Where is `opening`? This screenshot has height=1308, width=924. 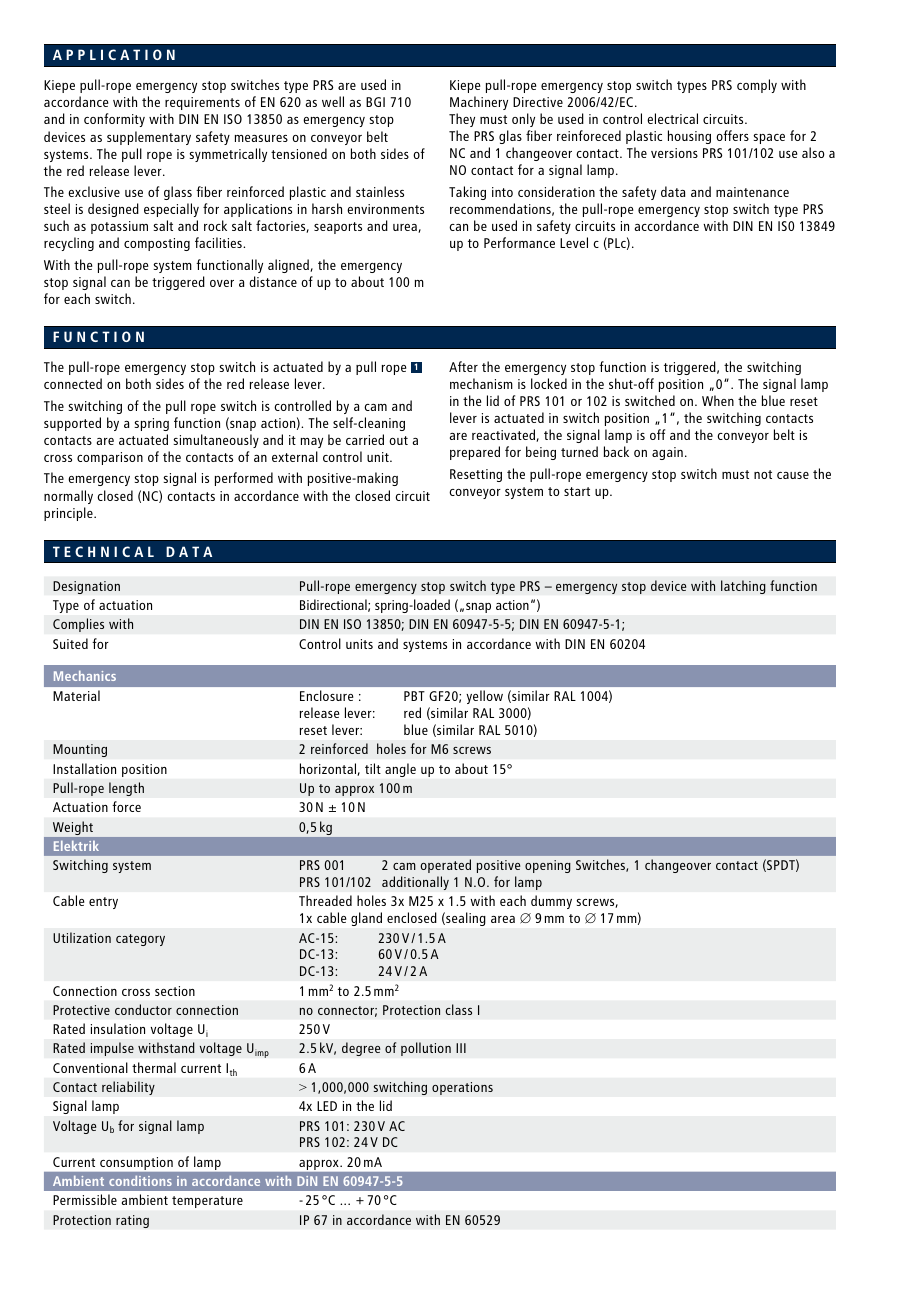
opening is located at coordinates (548, 866).
